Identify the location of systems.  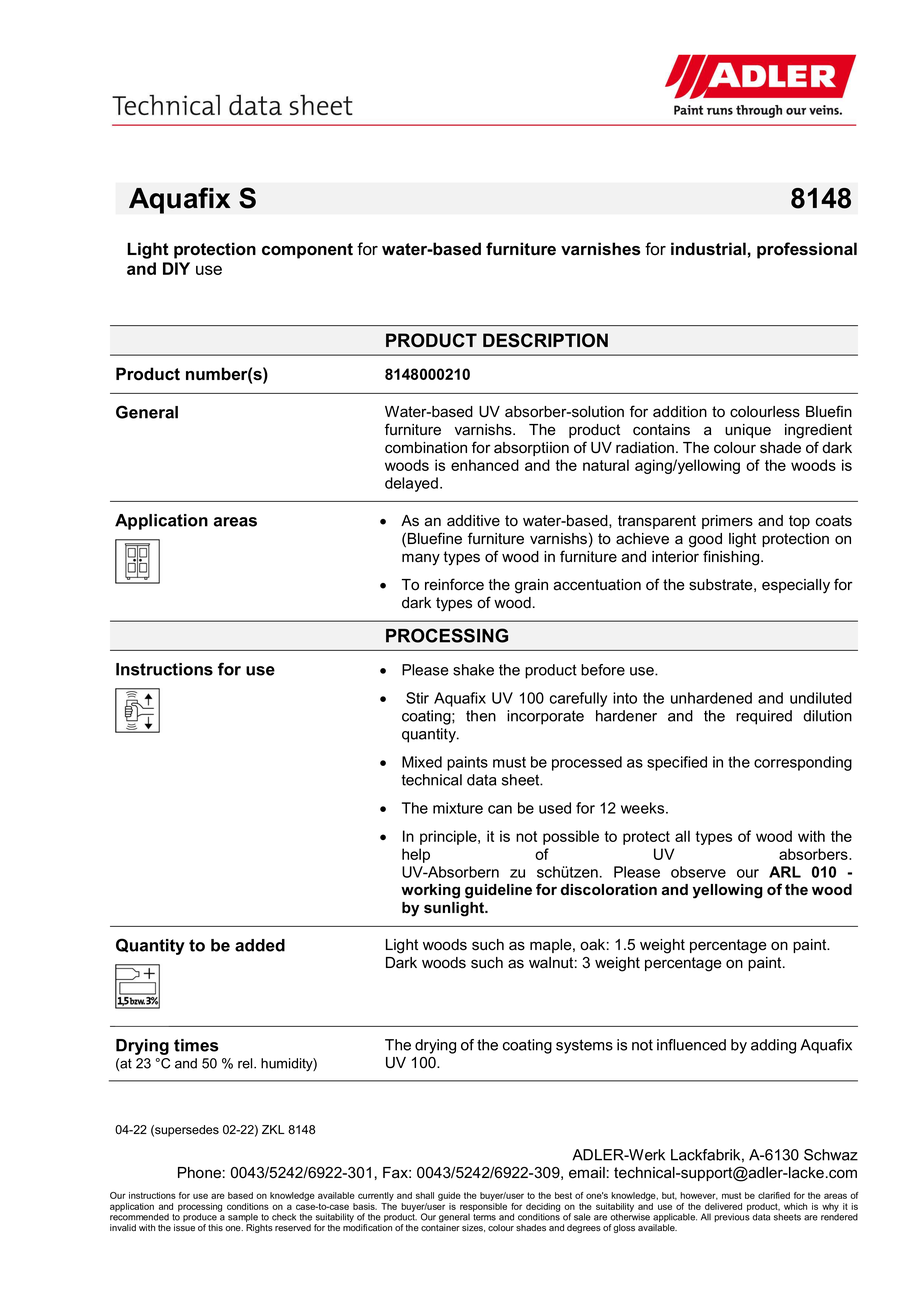
(584, 1046).
